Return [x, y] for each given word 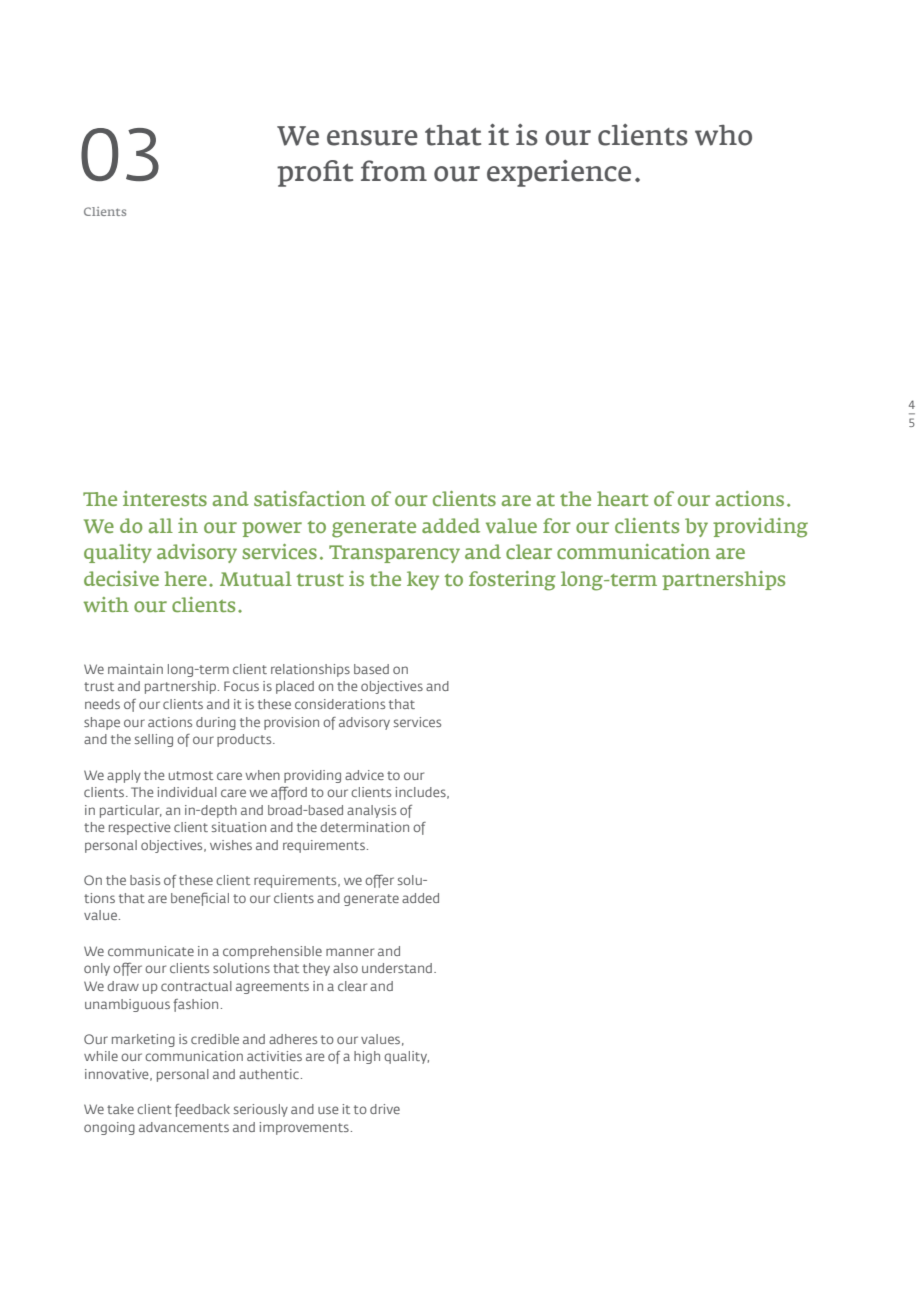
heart [623, 498]
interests [165, 498]
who [723, 135]
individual [187, 792]
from [394, 171]
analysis [371, 811]
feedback [202, 1110]
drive [385, 1109]
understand [397, 968]
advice [364, 775]
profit [315, 173]
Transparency [394, 554]
